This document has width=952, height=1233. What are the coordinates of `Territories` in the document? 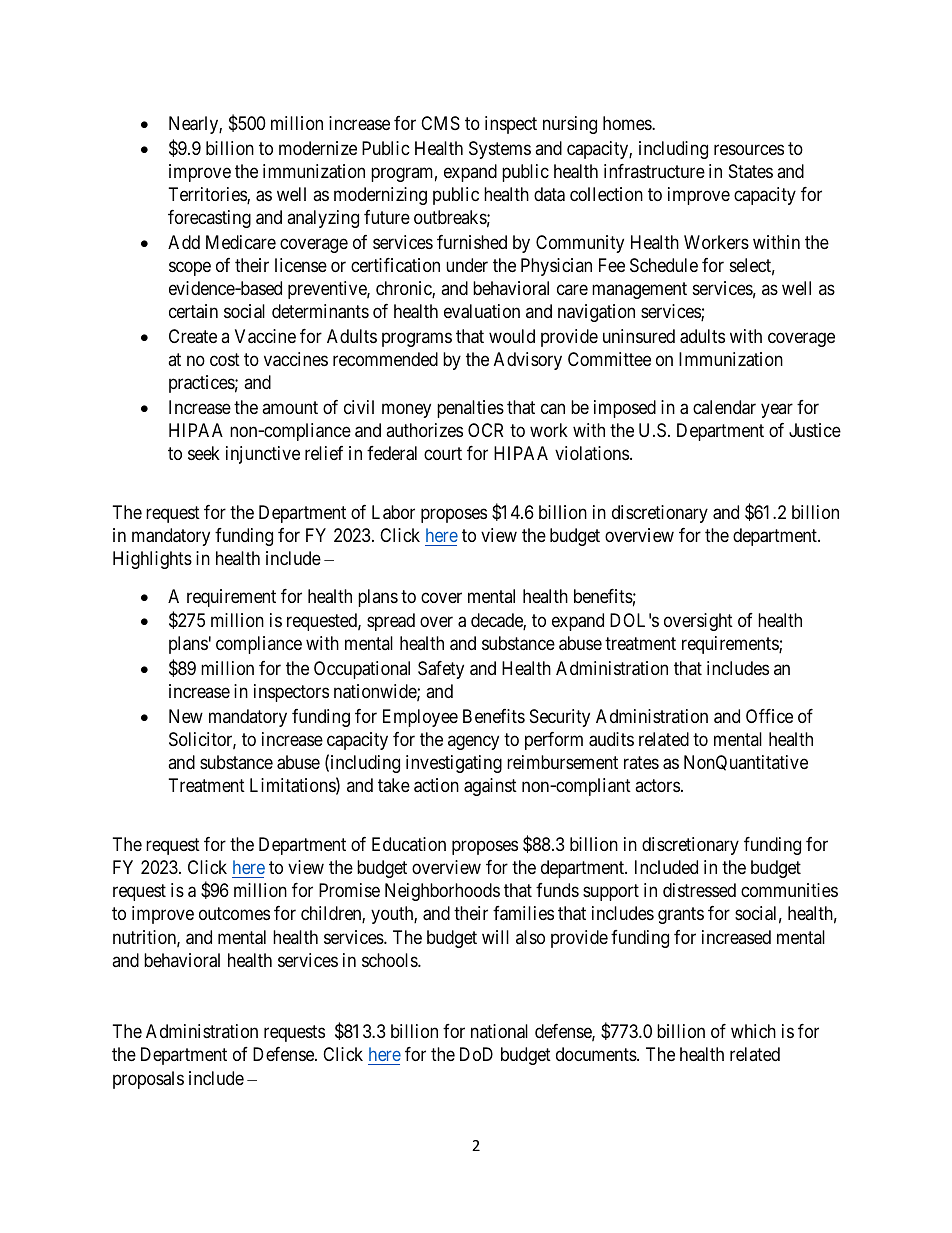 It's located at (208, 195).
